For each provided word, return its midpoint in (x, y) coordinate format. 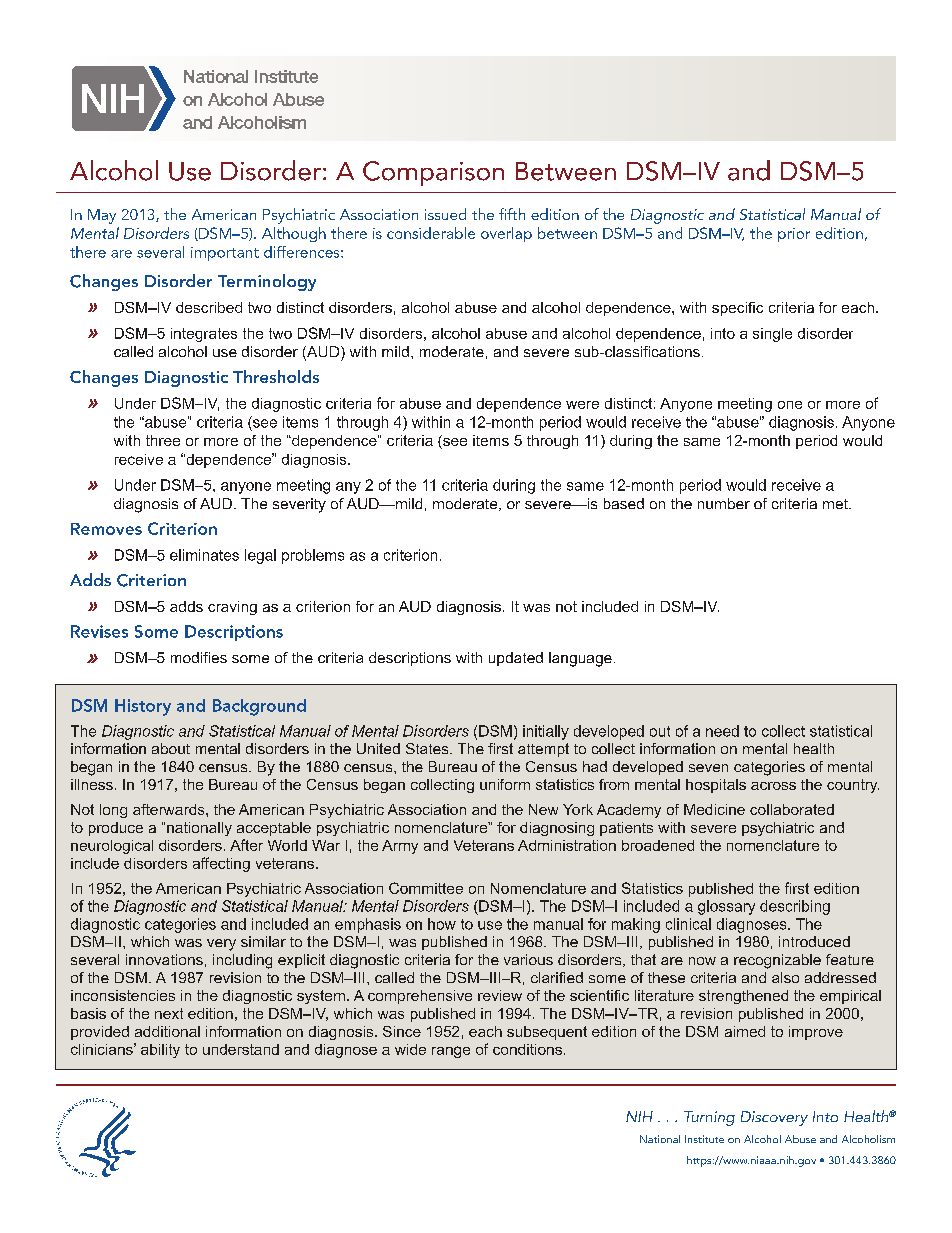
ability (160, 1051)
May (102, 216)
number (724, 503)
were (582, 405)
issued (445, 214)
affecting (221, 864)
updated (516, 659)
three (163, 440)
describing (795, 907)
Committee (426, 888)
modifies (199, 657)
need (722, 731)
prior (794, 235)
